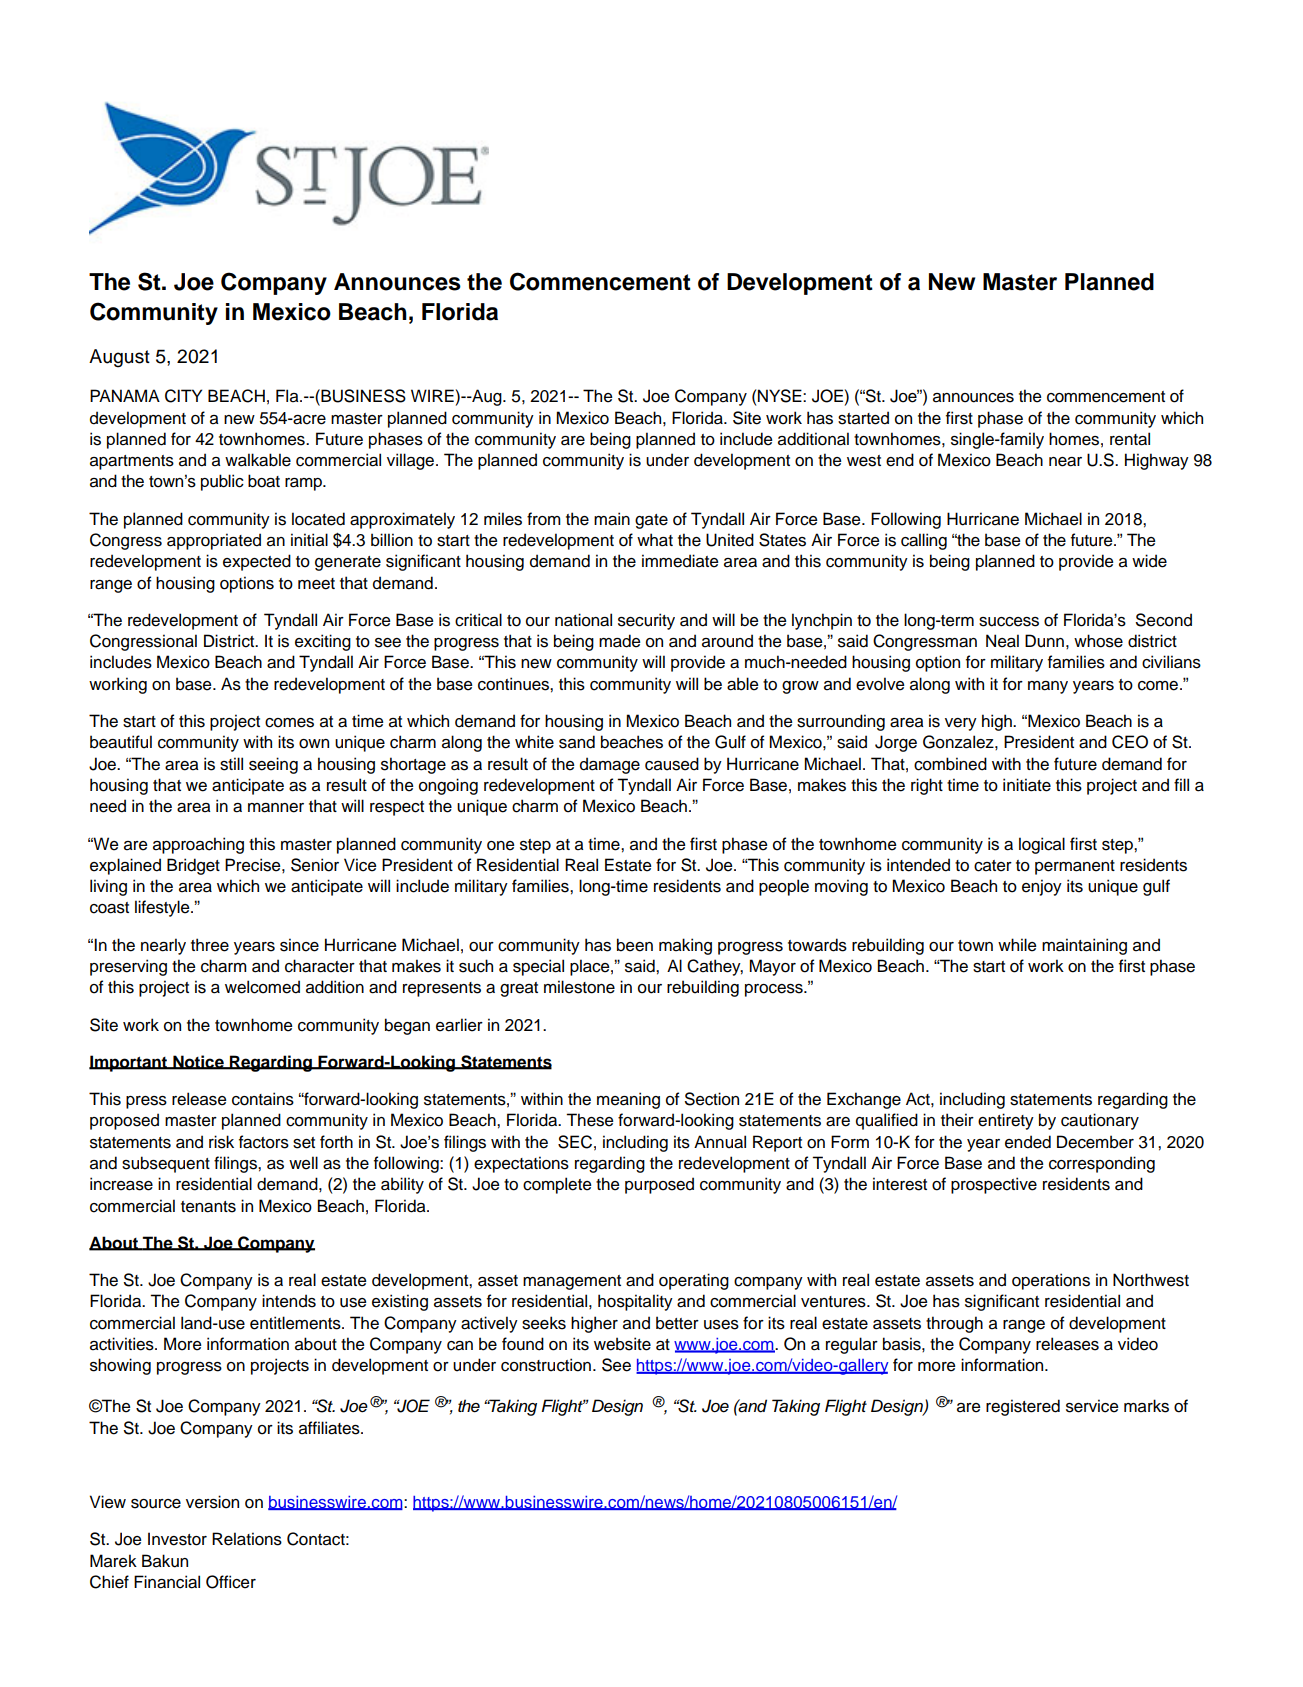  I want to click on Relations, so click(247, 1539).
